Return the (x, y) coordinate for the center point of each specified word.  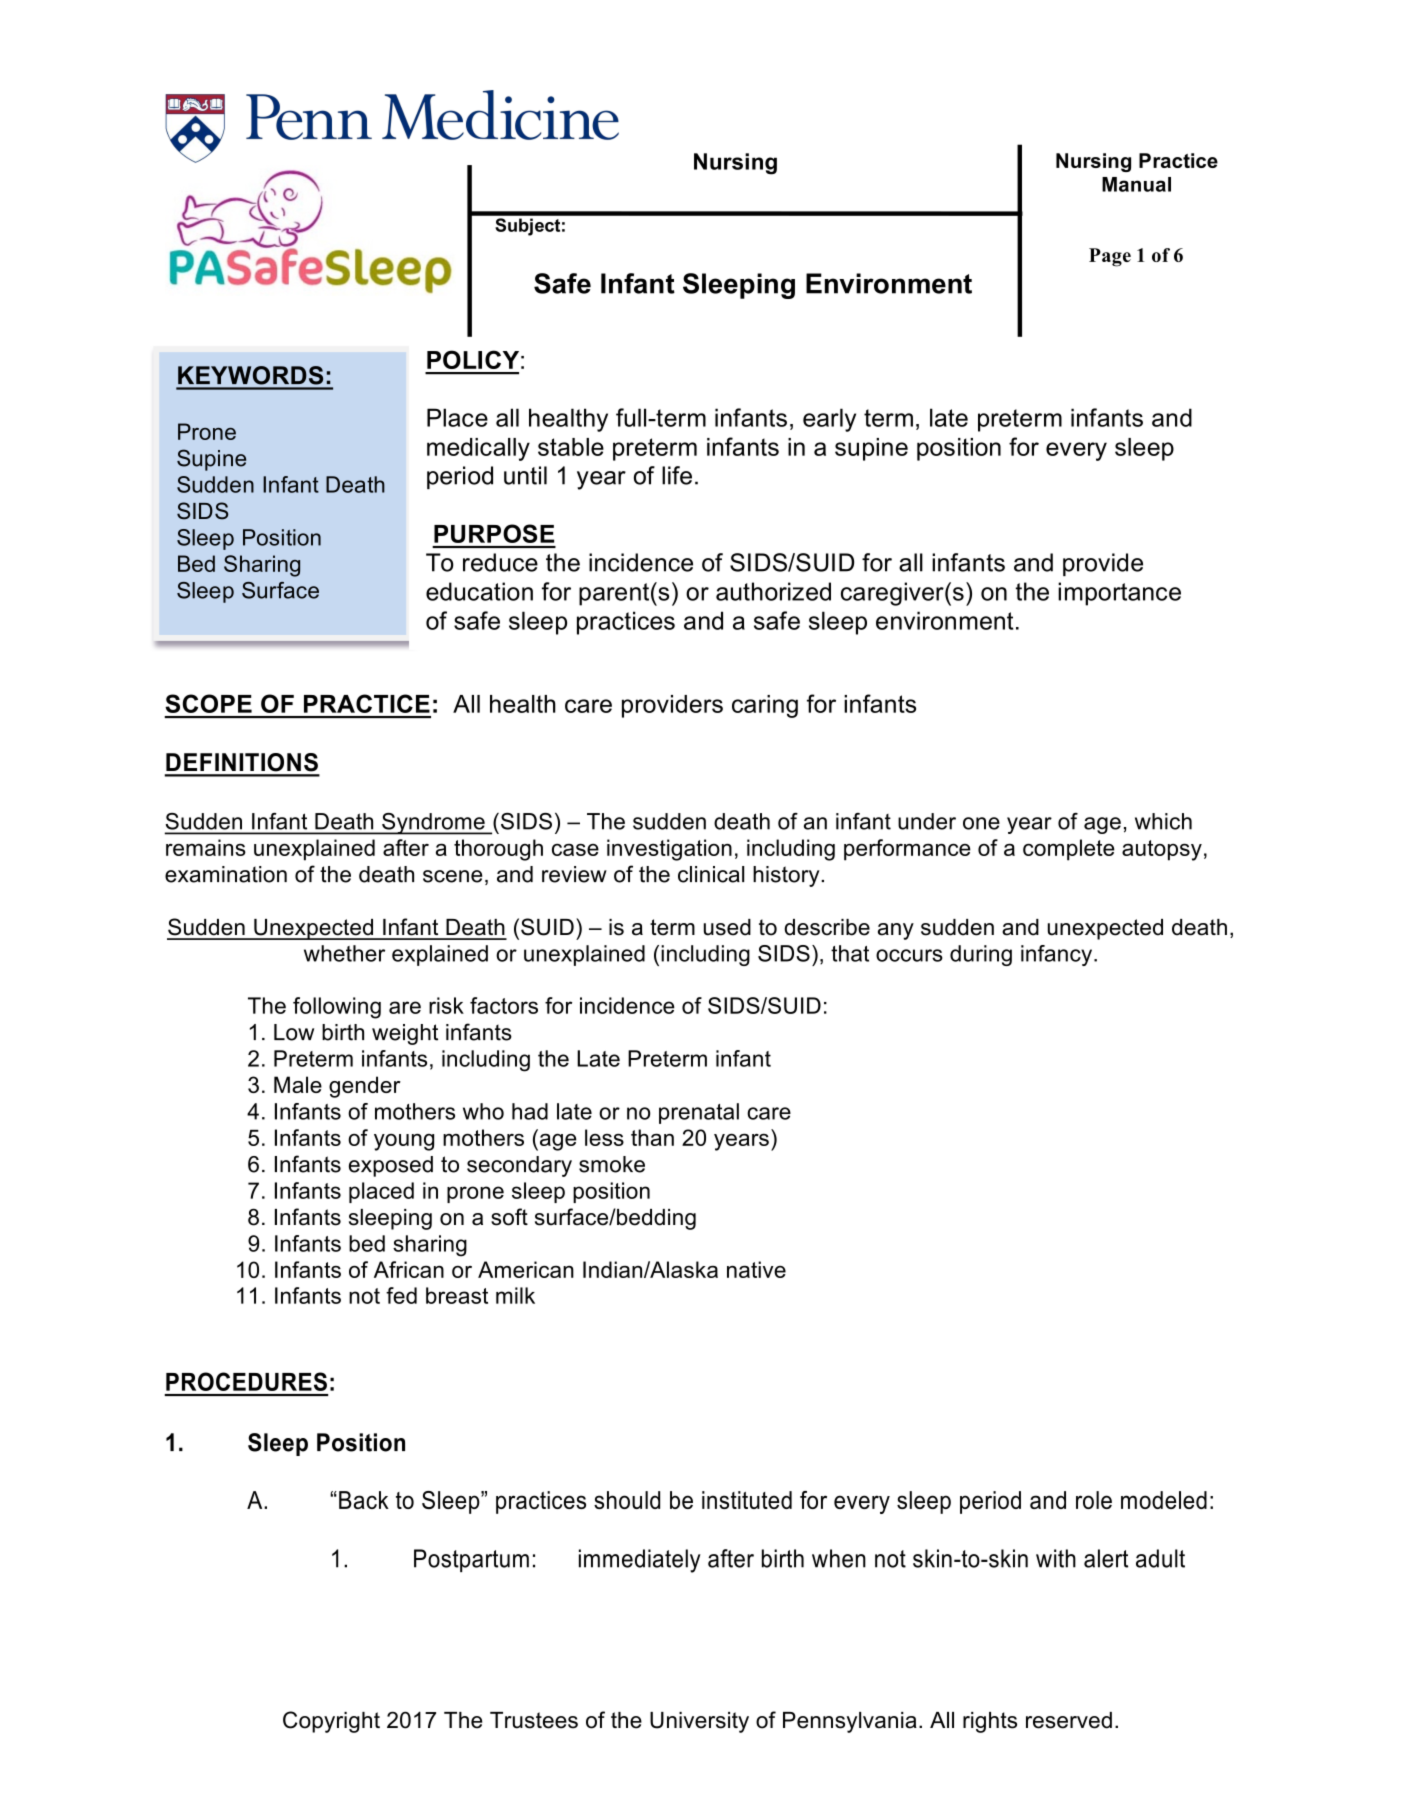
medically (478, 449)
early (829, 420)
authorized (773, 591)
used (727, 927)
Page (1110, 257)
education (479, 591)
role (1094, 1500)
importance (1119, 594)
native (756, 1269)
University (699, 1722)
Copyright (331, 1722)
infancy (1058, 955)
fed (401, 1295)
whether (344, 953)
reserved (1069, 1720)
